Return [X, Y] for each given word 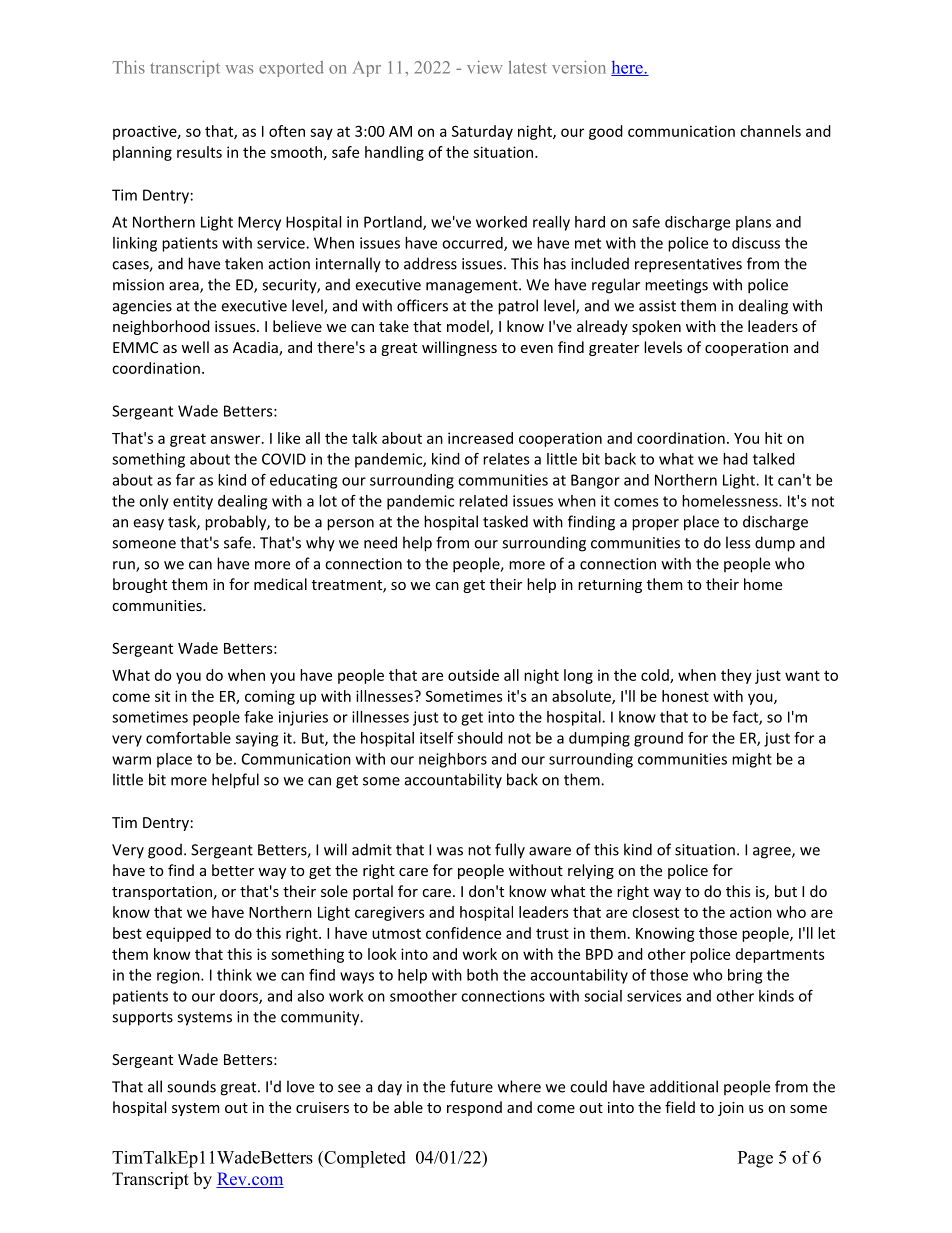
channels [770, 131]
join [731, 1109]
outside [473, 675]
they [736, 676]
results [199, 152]
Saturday [482, 132]
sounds [191, 1086]
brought [140, 585]
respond [474, 1108]
